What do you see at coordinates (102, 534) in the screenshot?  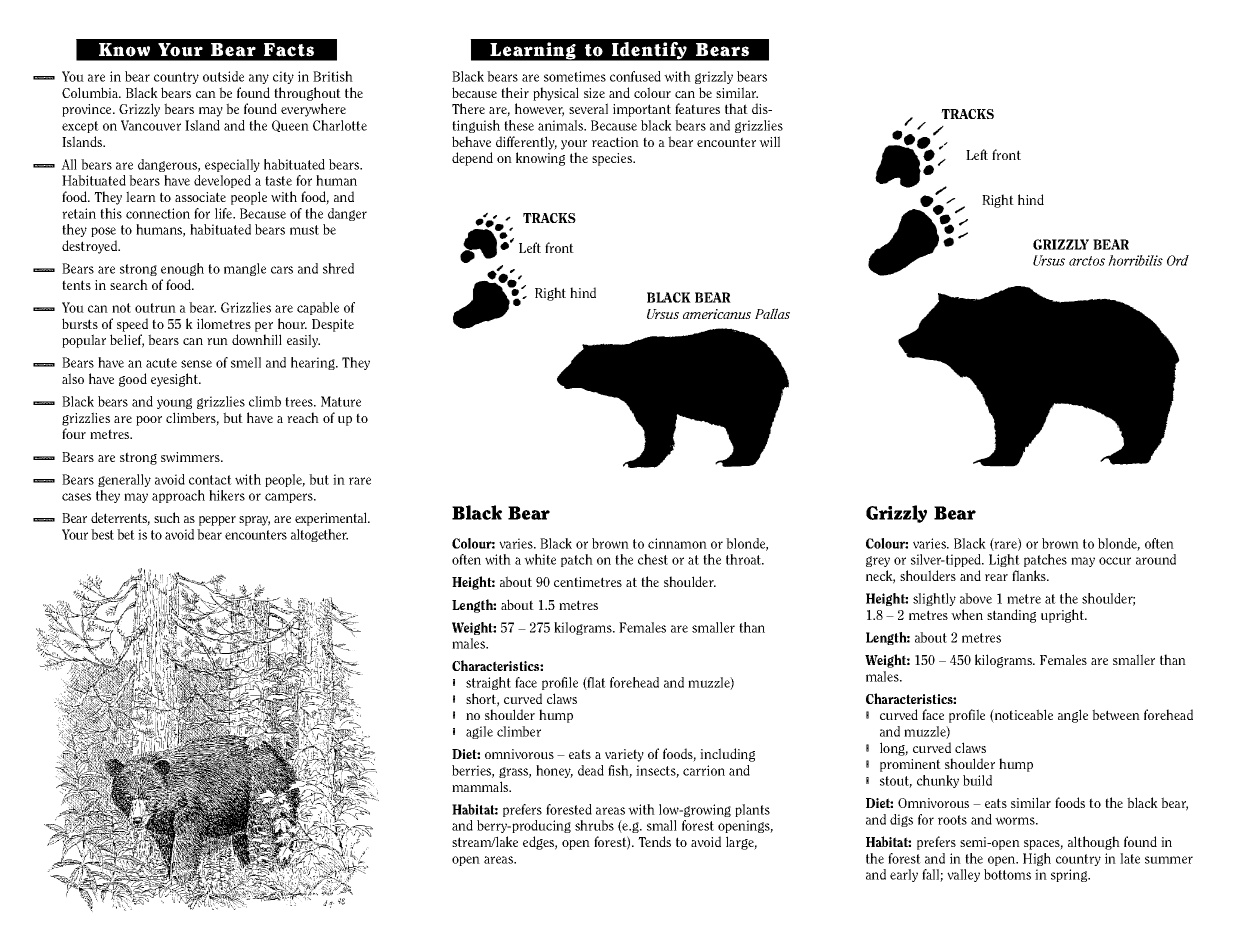 I see `best` at bounding box center [102, 534].
